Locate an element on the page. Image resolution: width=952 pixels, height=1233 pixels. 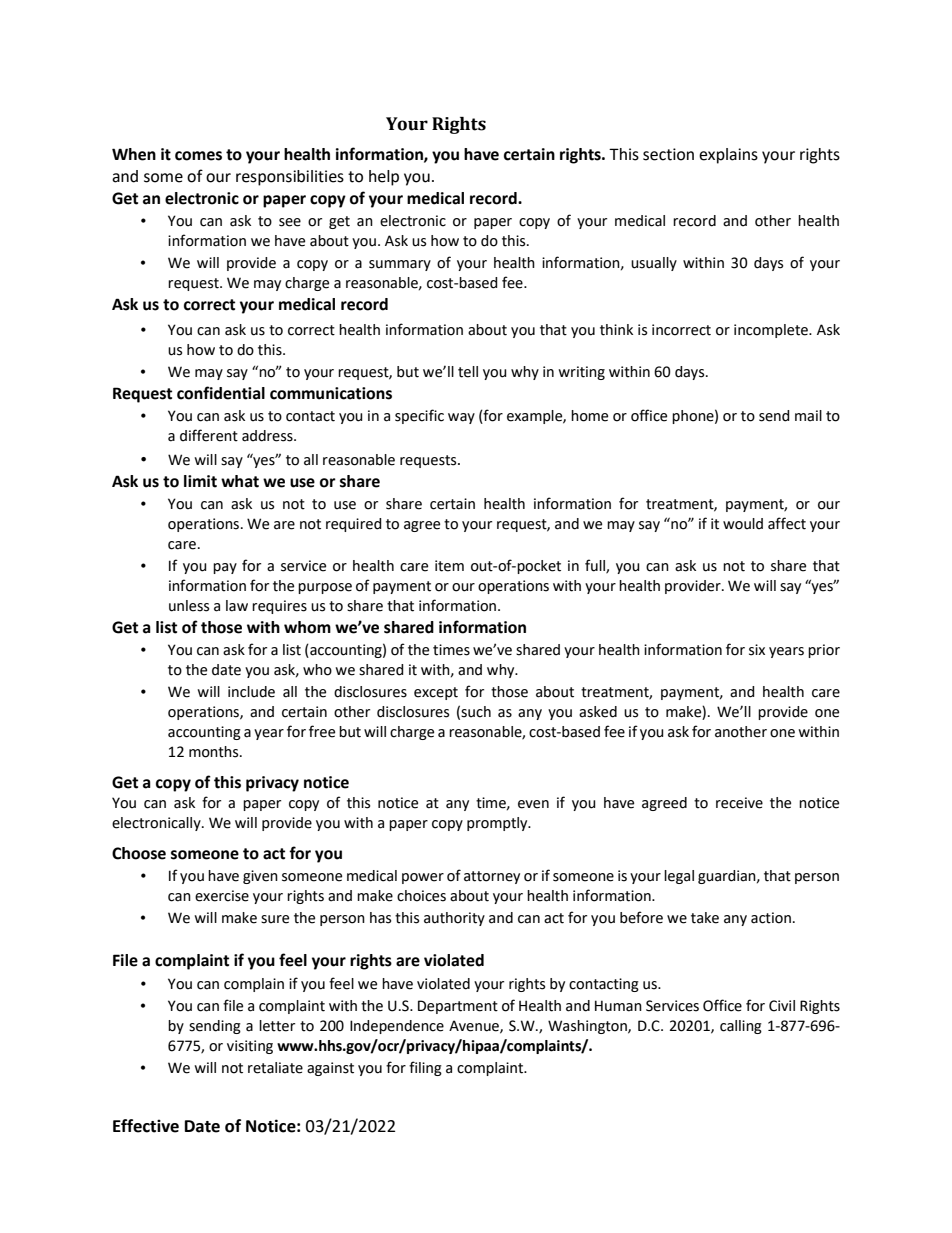
exercise is located at coordinates (222, 896).
